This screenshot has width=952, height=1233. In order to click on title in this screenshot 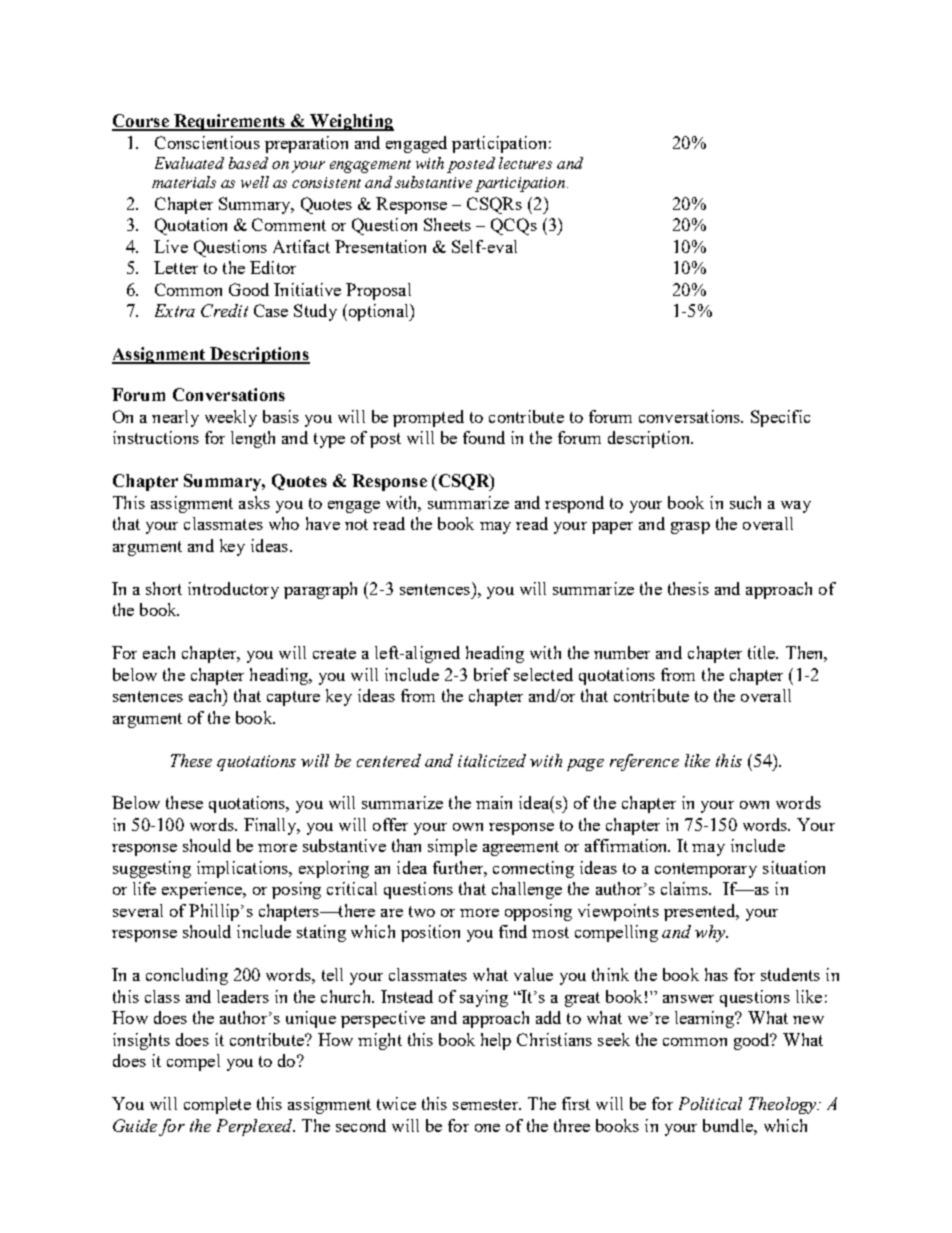, I will do `click(763, 652)`.
